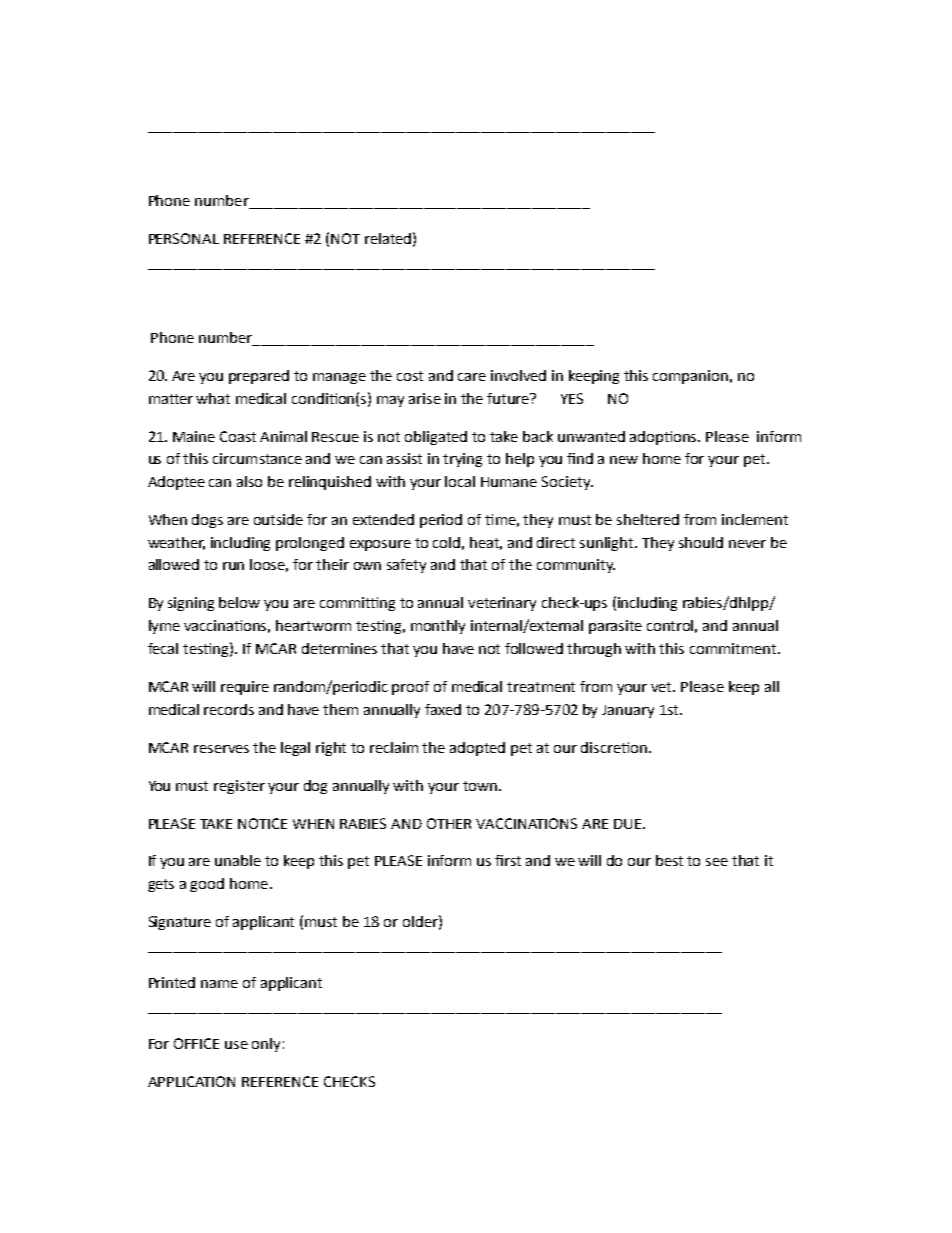  I want to click on best, so click(669, 860).
